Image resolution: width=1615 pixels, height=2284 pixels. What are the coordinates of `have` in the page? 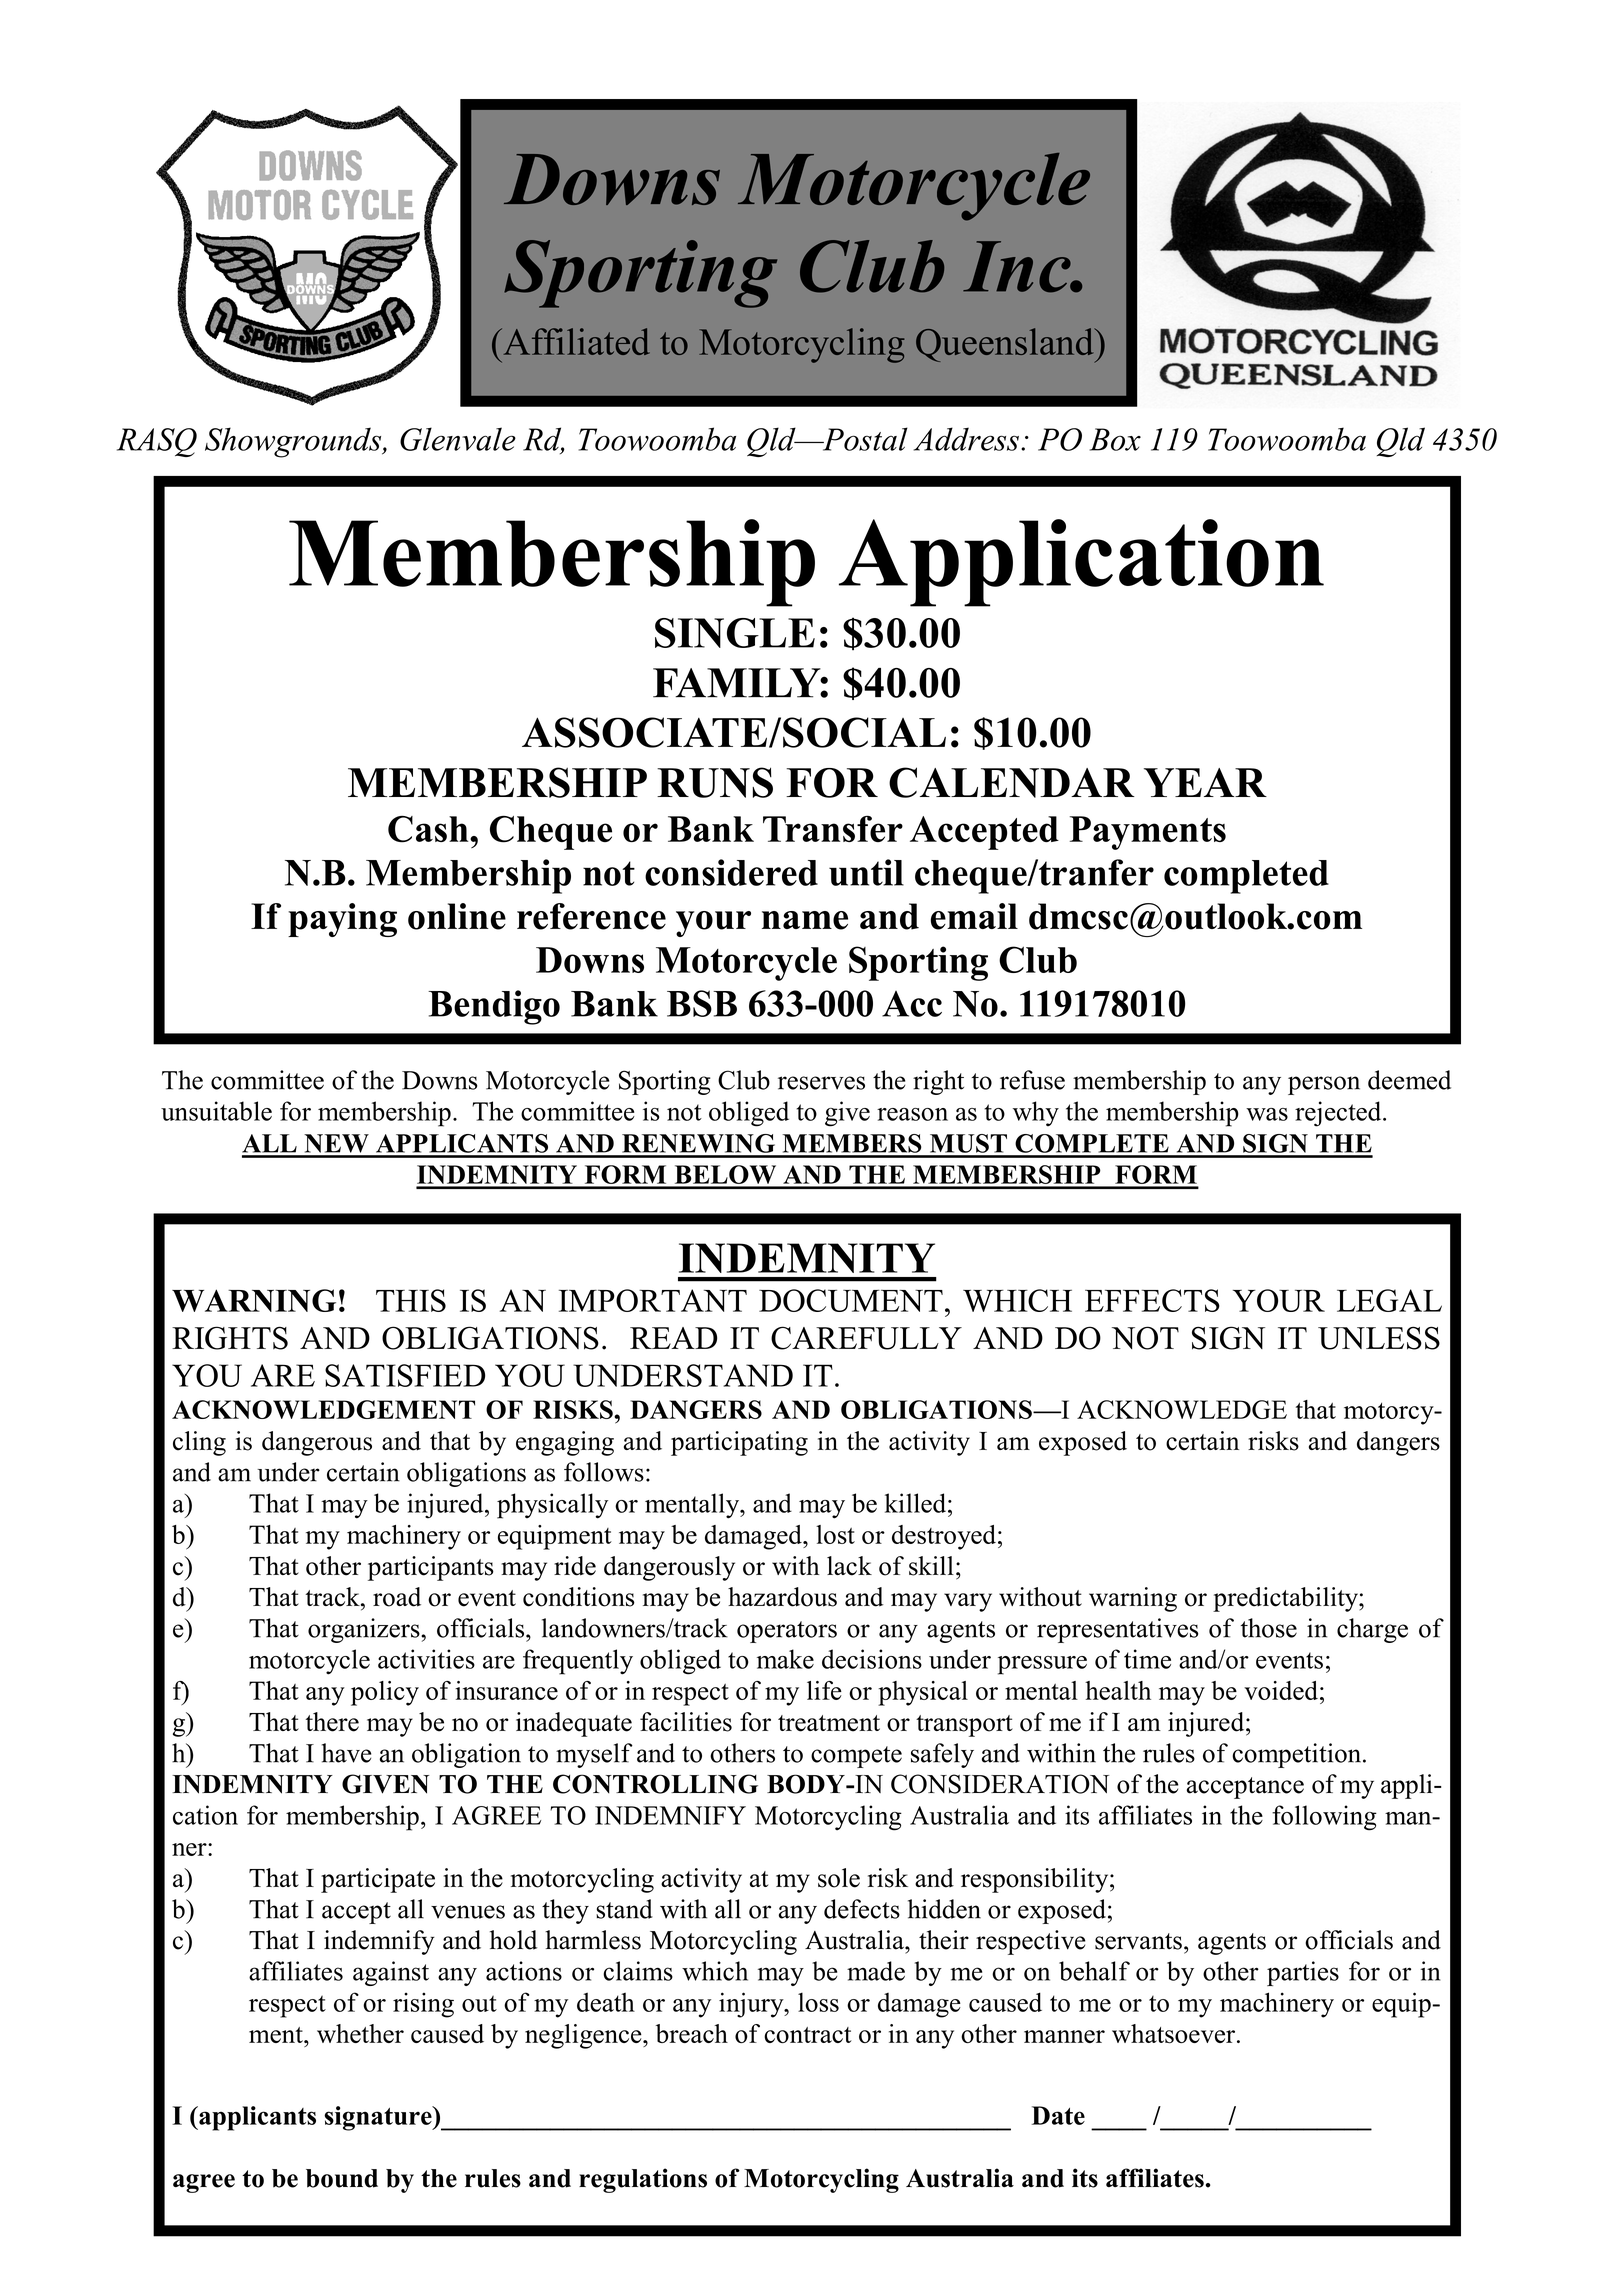 It's located at (346, 1753).
